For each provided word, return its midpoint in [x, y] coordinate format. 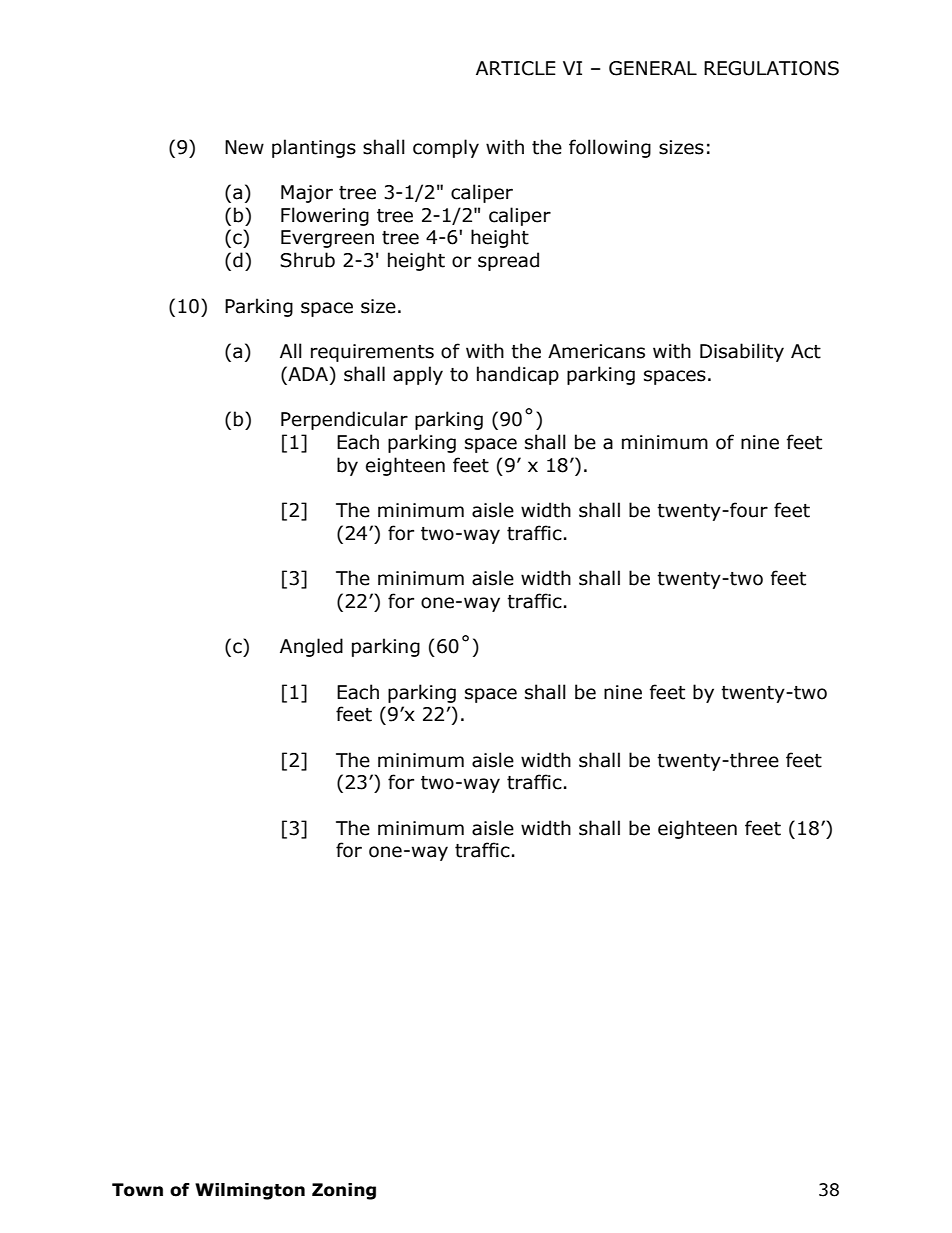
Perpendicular [344, 420]
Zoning [344, 1191]
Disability [742, 352]
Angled [311, 647]
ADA [308, 373]
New [244, 147]
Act [806, 351]
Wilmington [250, 1191]
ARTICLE [516, 68]
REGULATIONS [771, 68]
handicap [518, 375]
